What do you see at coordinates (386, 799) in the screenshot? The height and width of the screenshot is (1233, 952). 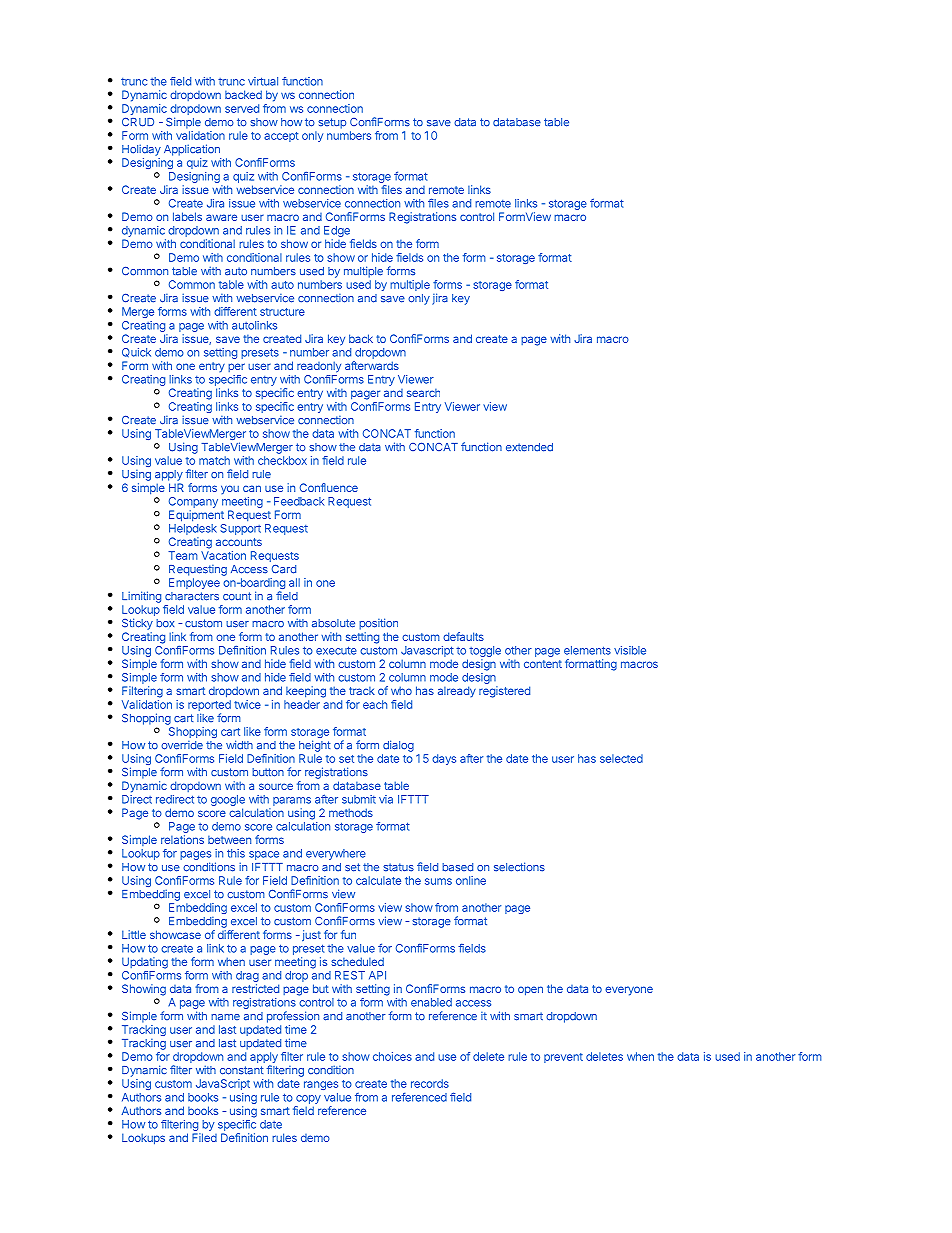 I see `via` at bounding box center [386, 799].
